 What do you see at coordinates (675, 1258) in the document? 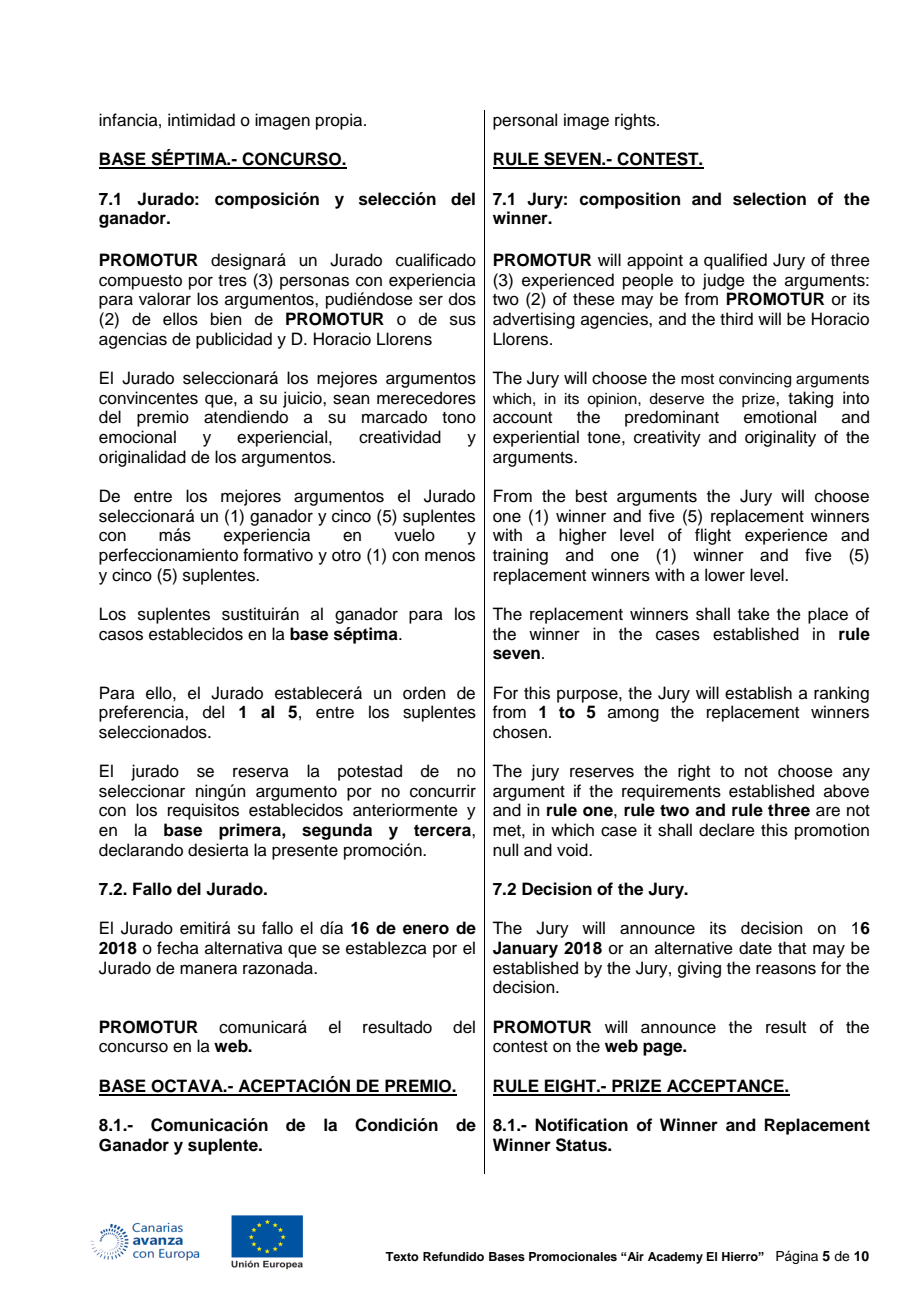
I see `Academy` at bounding box center [675, 1258].
